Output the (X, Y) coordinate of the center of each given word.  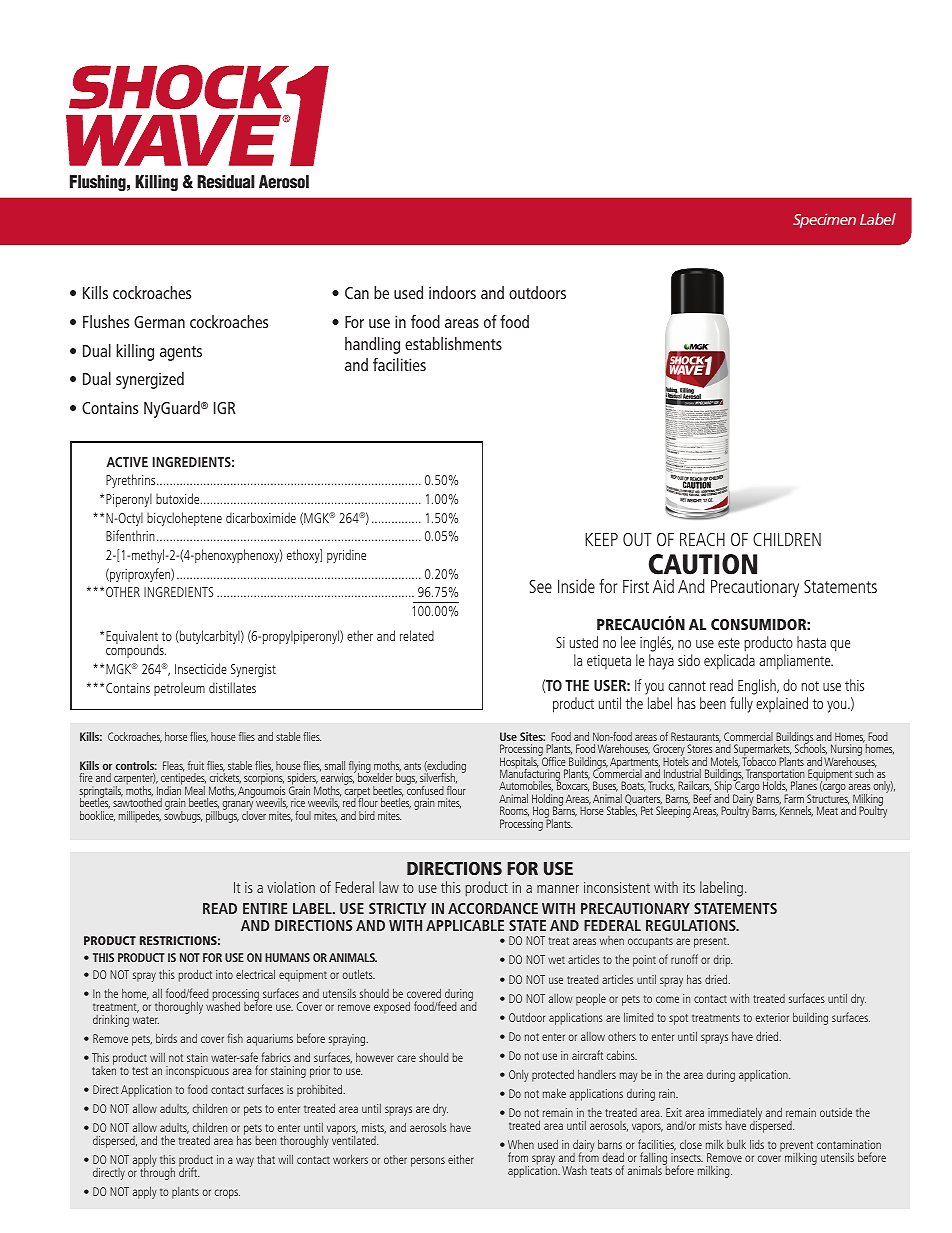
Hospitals (519, 764)
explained (782, 704)
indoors (452, 292)
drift (189, 1171)
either (461, 1159)
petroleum (179, 689)
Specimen (824, 220)
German (159, 322)
